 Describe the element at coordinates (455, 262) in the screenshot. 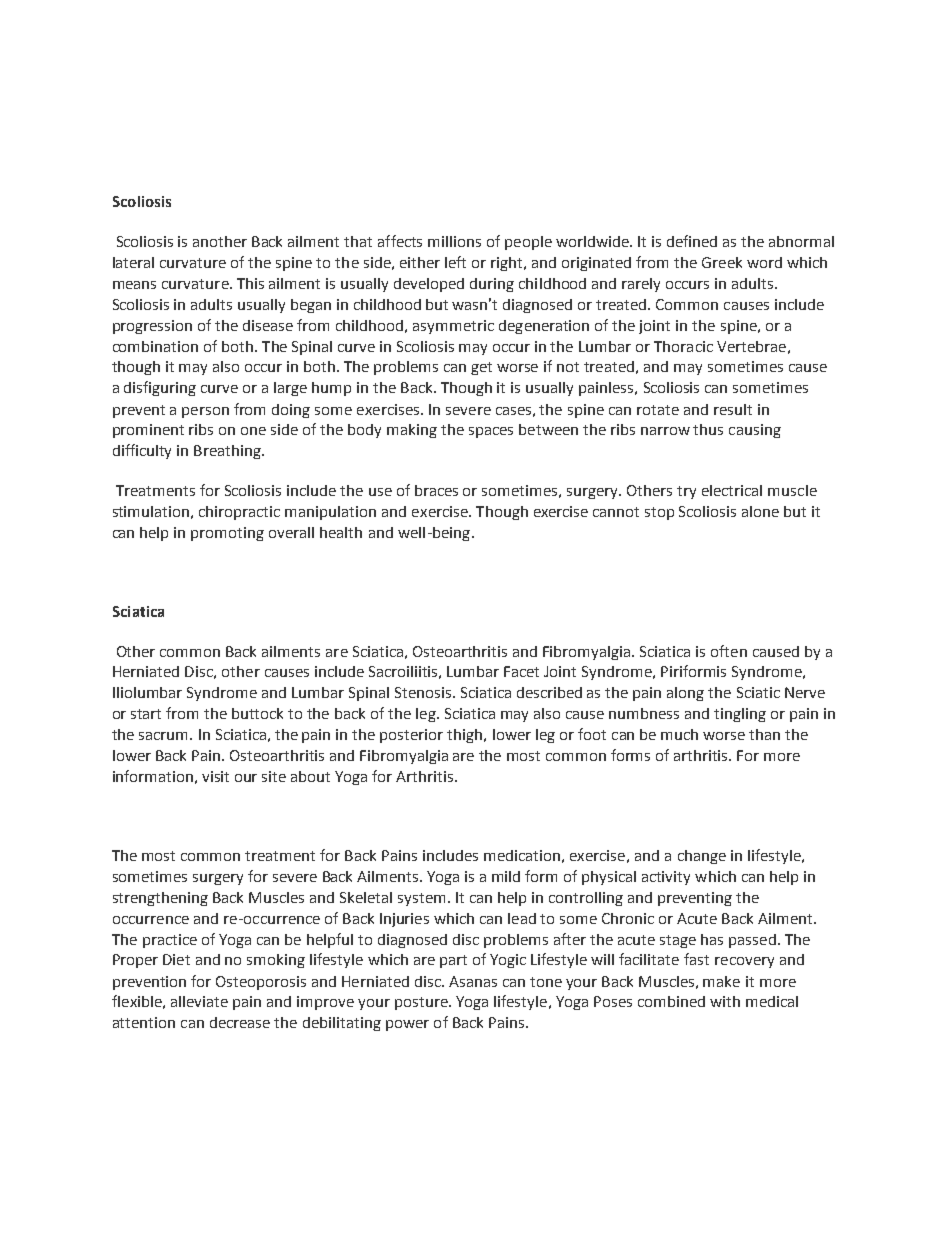

I see `left` at that location.
